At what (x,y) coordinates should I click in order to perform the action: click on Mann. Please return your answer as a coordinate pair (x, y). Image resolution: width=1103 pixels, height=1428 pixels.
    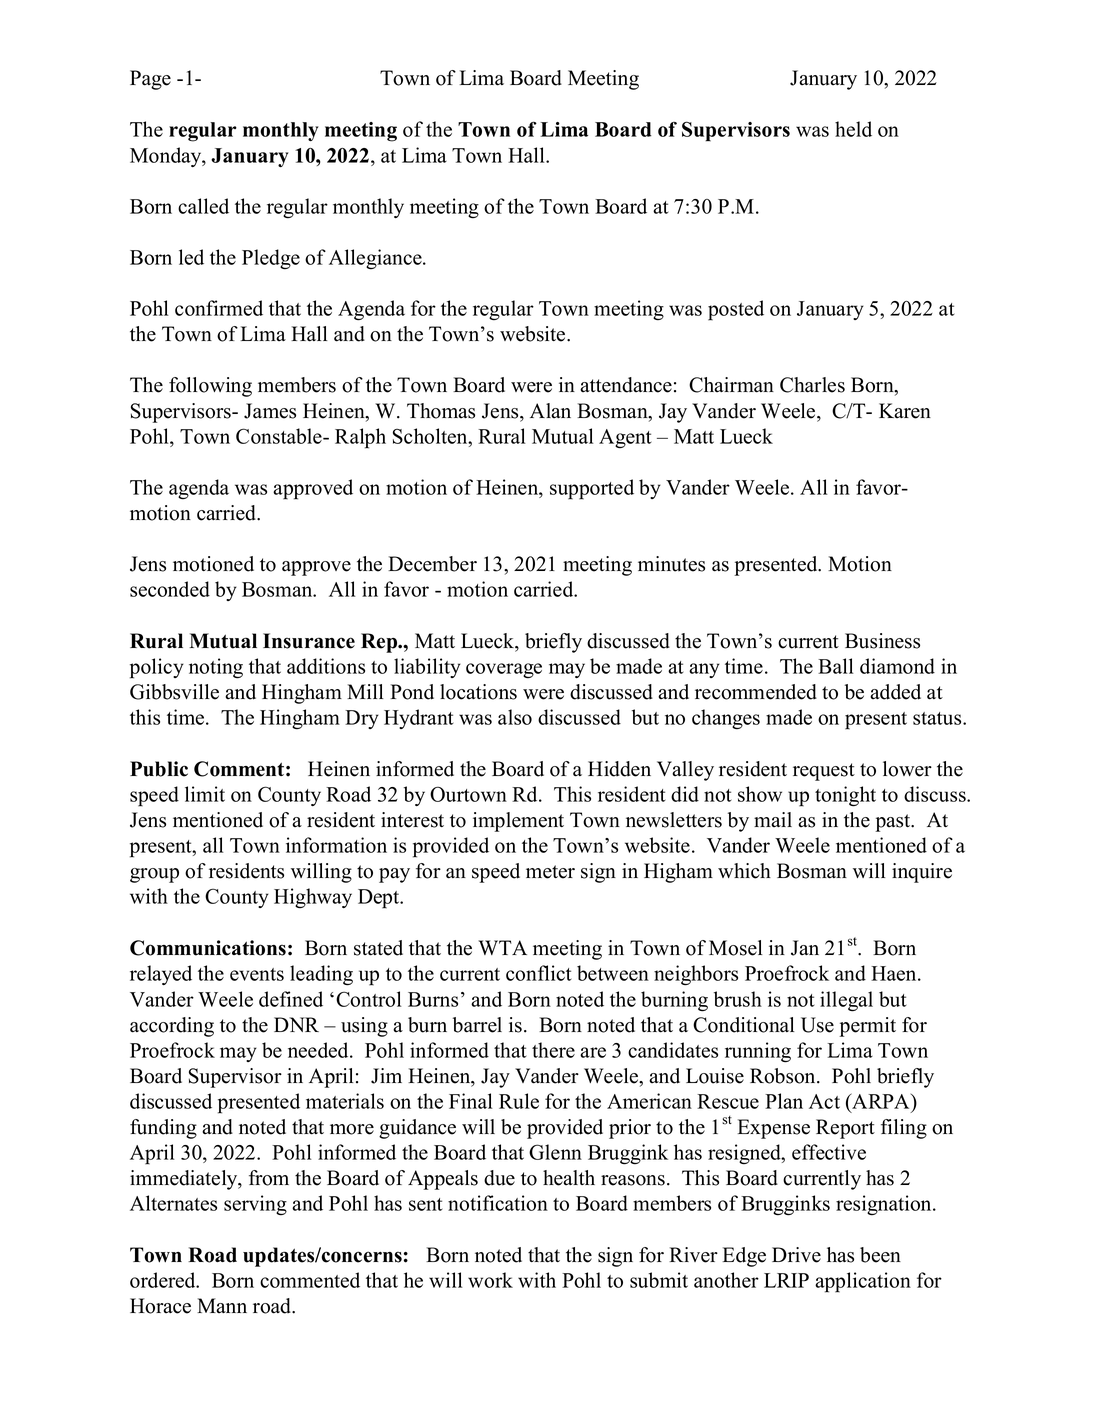
    Looking at the image, I should click on (222, 1305).
